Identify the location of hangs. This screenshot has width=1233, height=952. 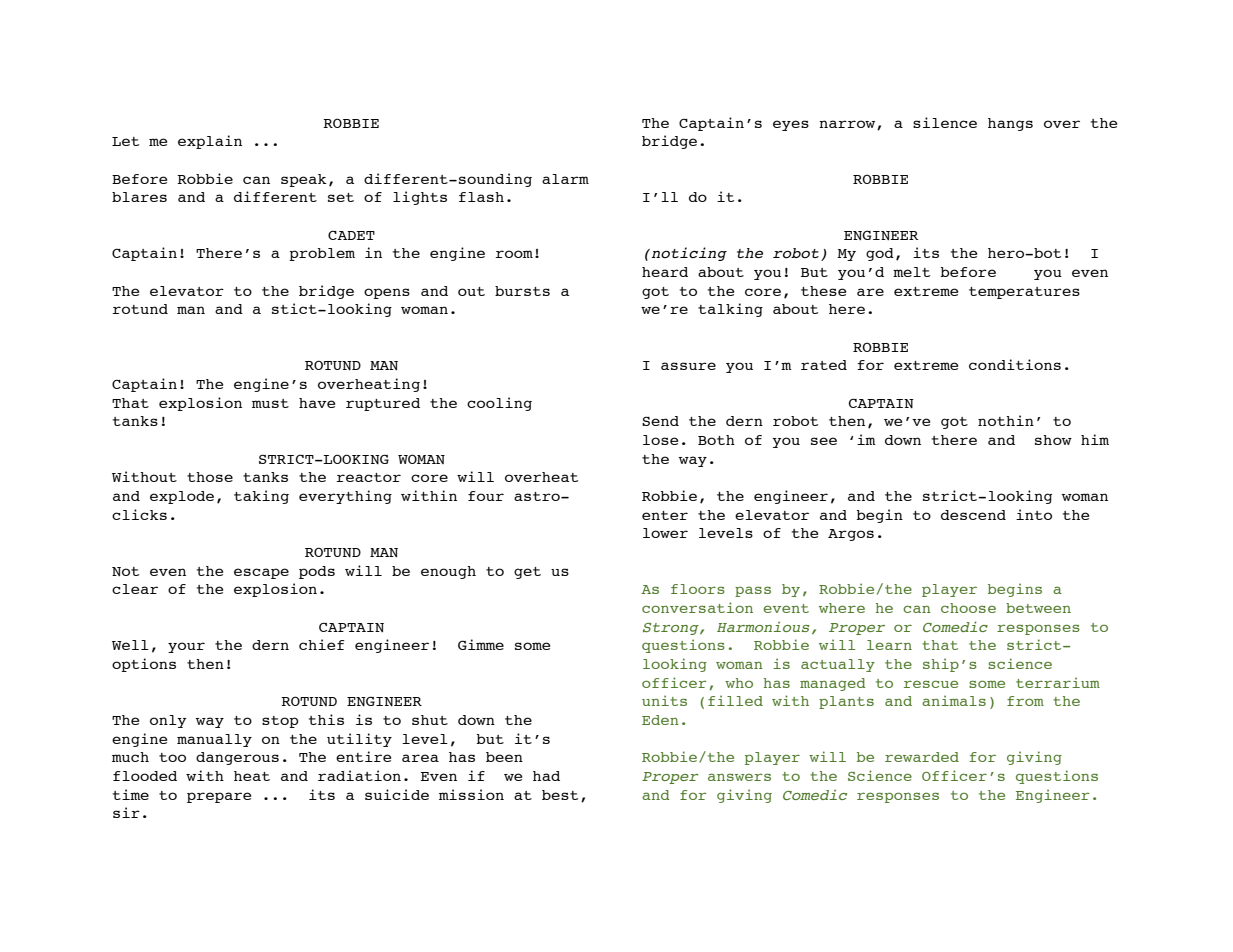
(1010, 124).
